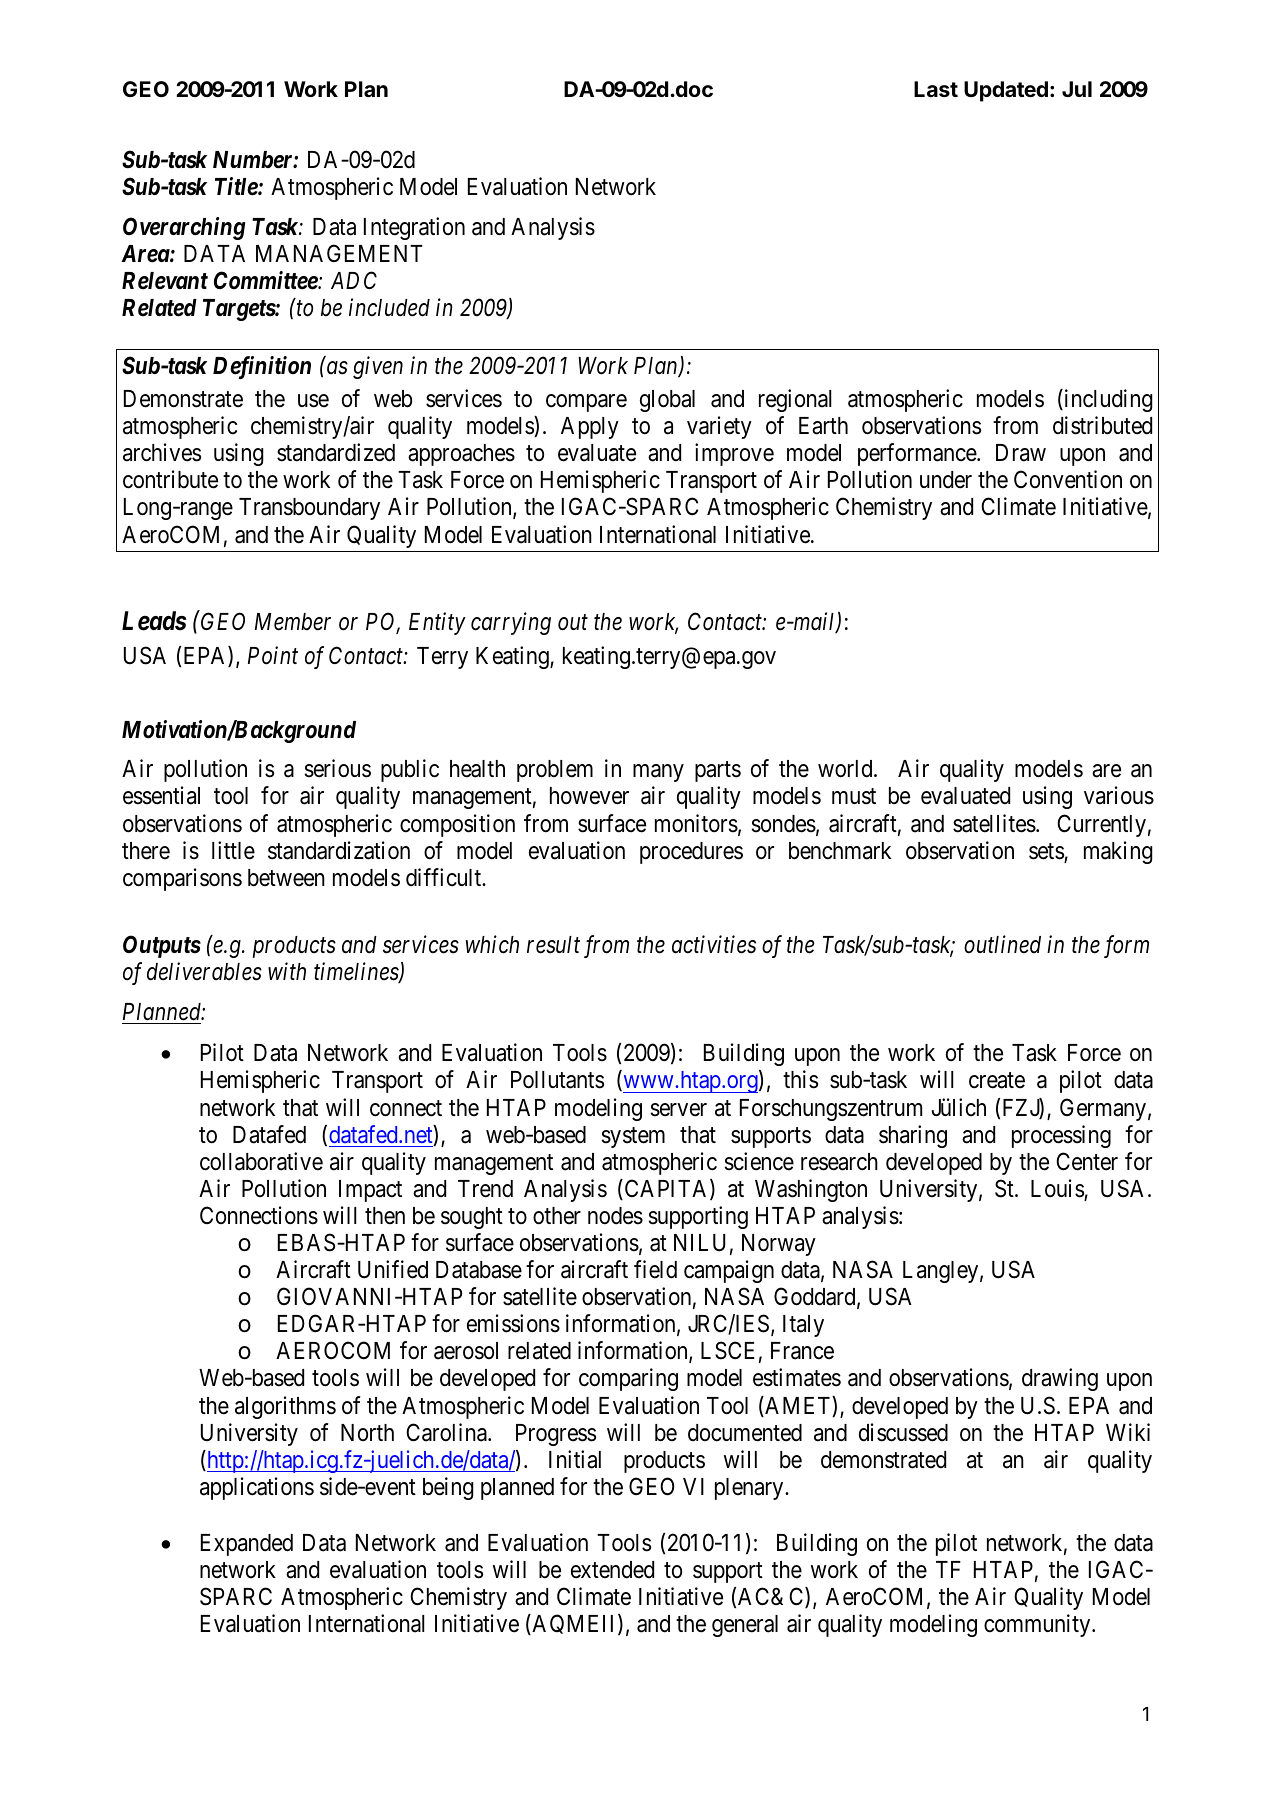 The height and width of the screenshot is (1803, 1274). What do you see at coordinates (233, 850) in the screenshot?
I see `little` at bounding box center [233, 850].
